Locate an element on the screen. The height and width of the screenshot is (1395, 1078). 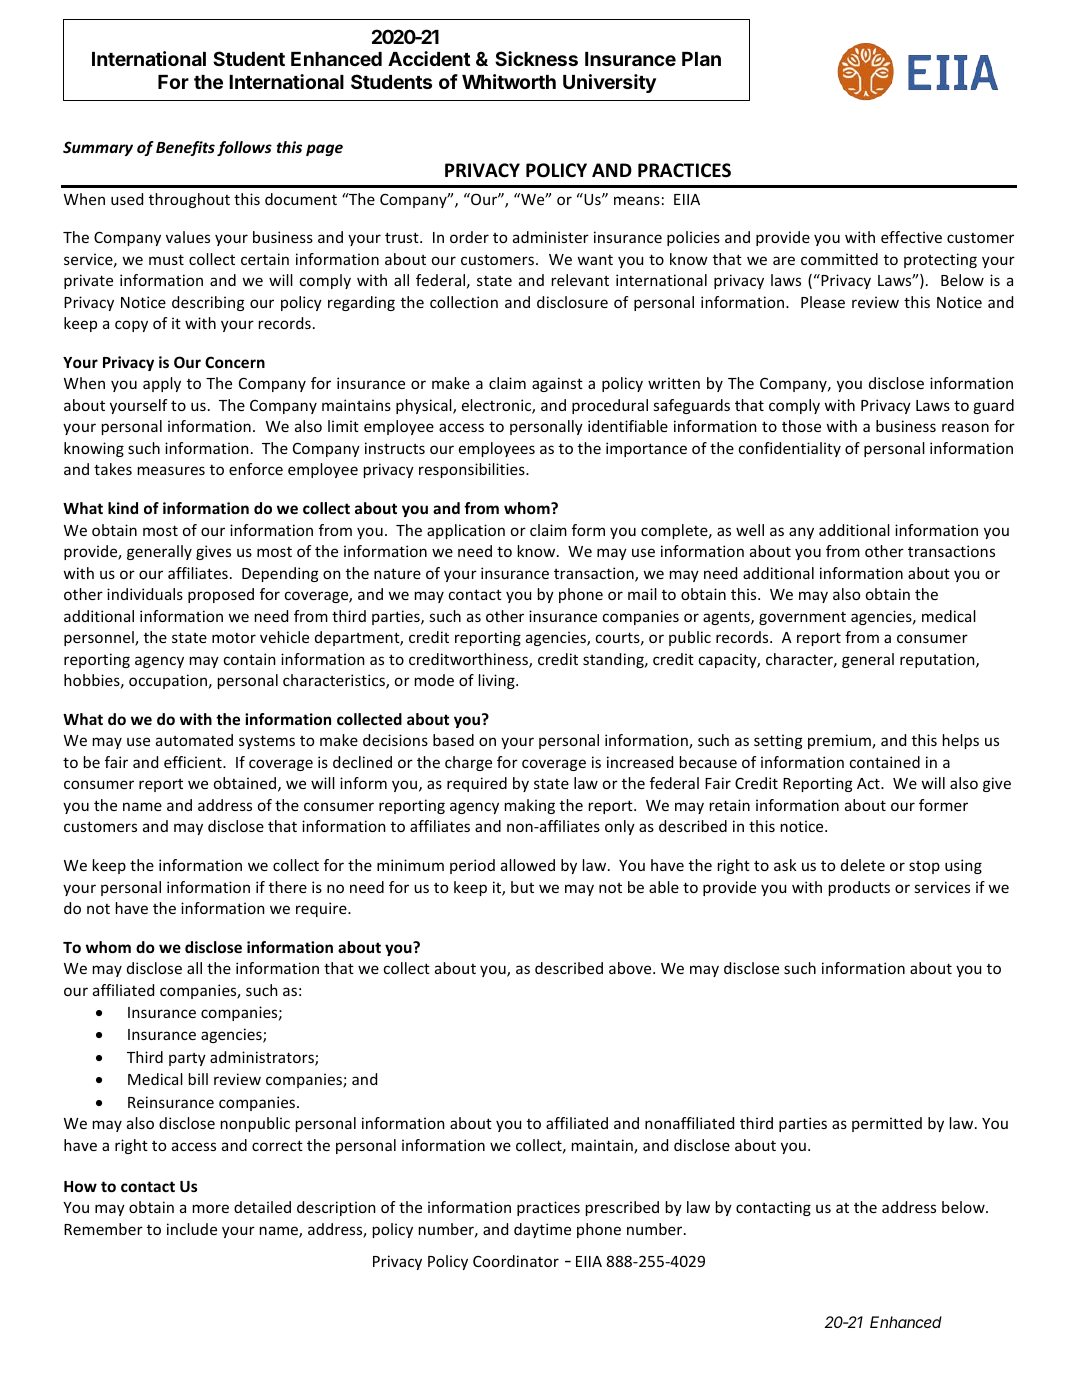
responsibilities is located at coordinates (473, 470).
